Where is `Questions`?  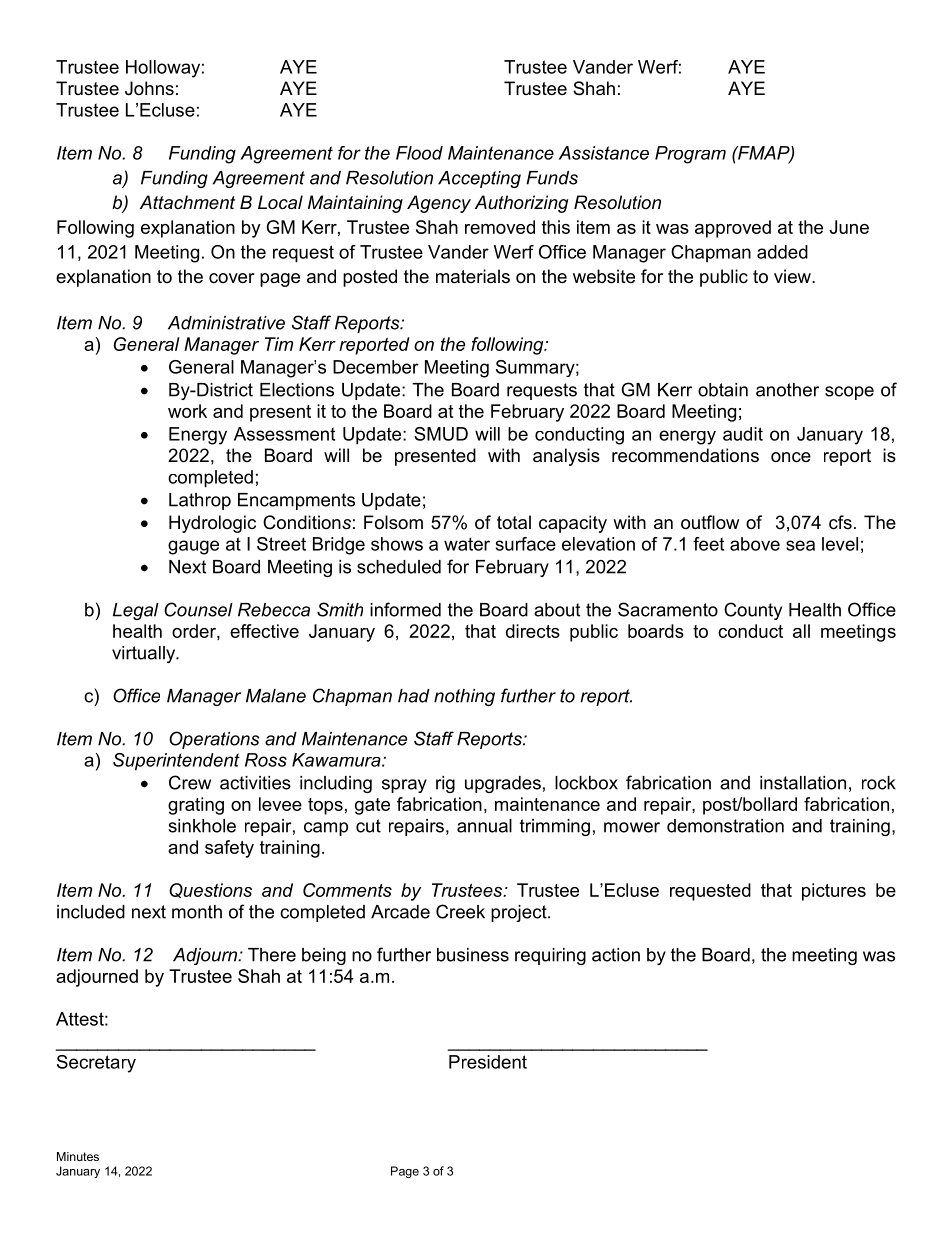 Questions is located at coordinates (210, 890).
